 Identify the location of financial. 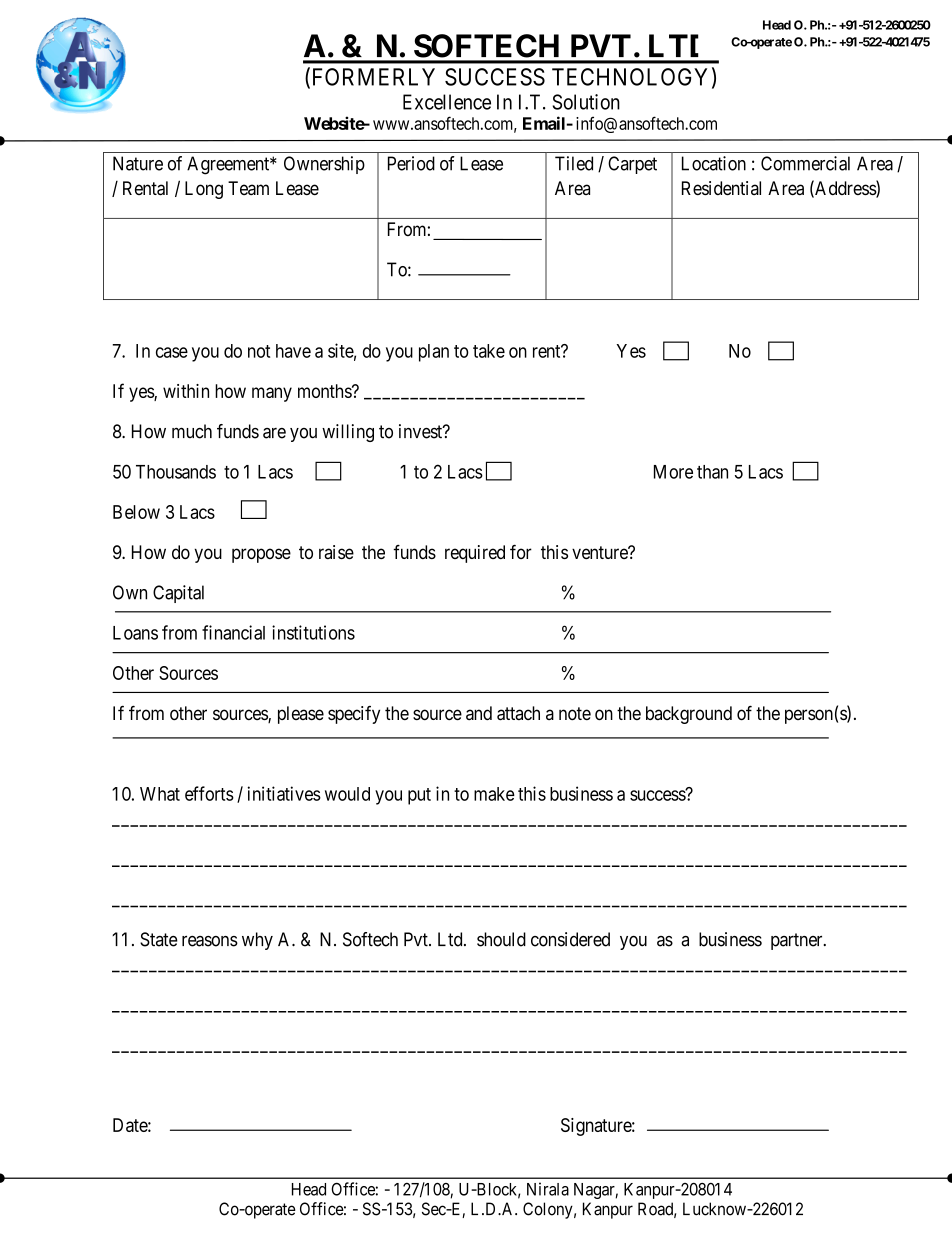
(233, 632).
